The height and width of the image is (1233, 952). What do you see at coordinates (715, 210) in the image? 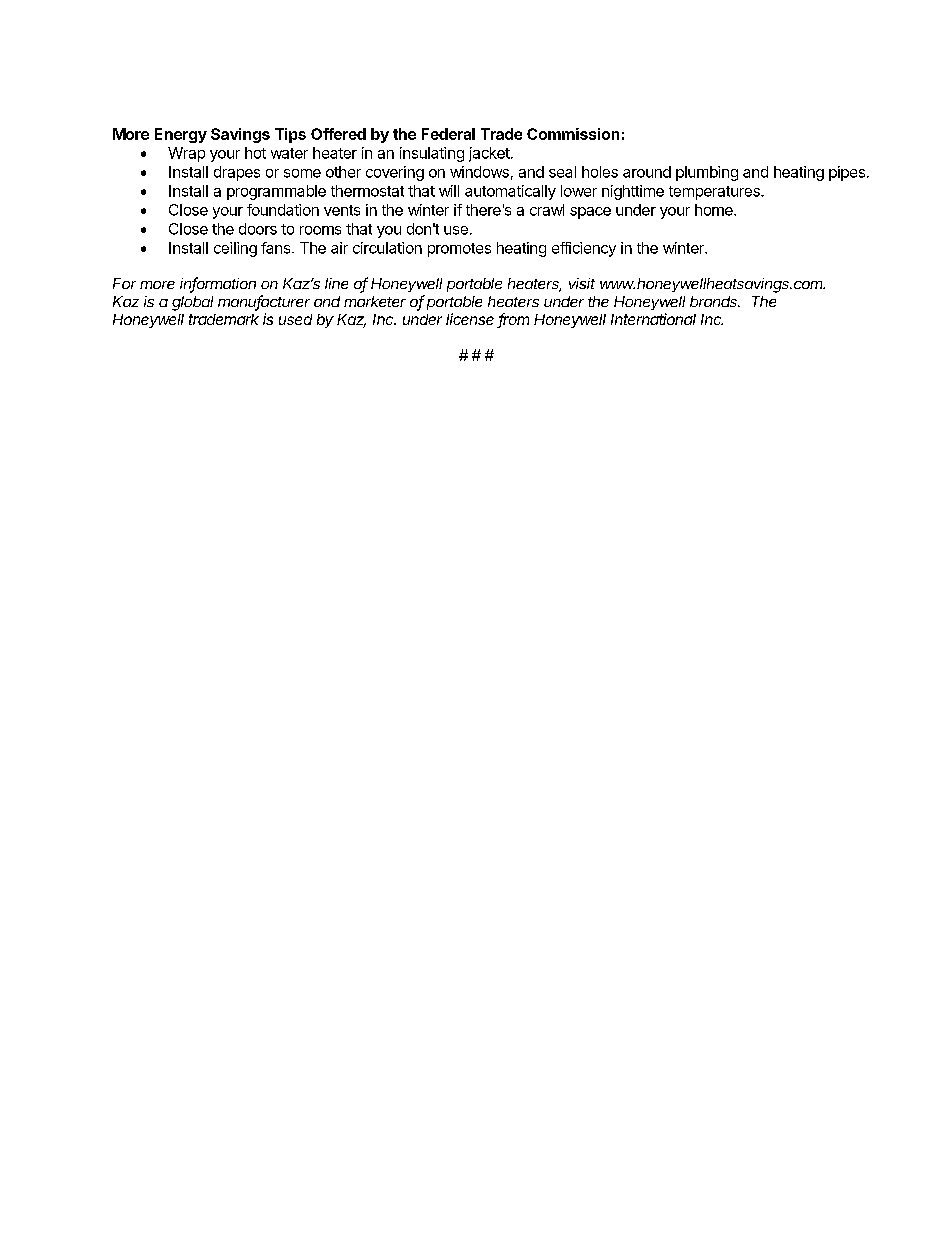
I see `home` at bounding box center [715, 210].
